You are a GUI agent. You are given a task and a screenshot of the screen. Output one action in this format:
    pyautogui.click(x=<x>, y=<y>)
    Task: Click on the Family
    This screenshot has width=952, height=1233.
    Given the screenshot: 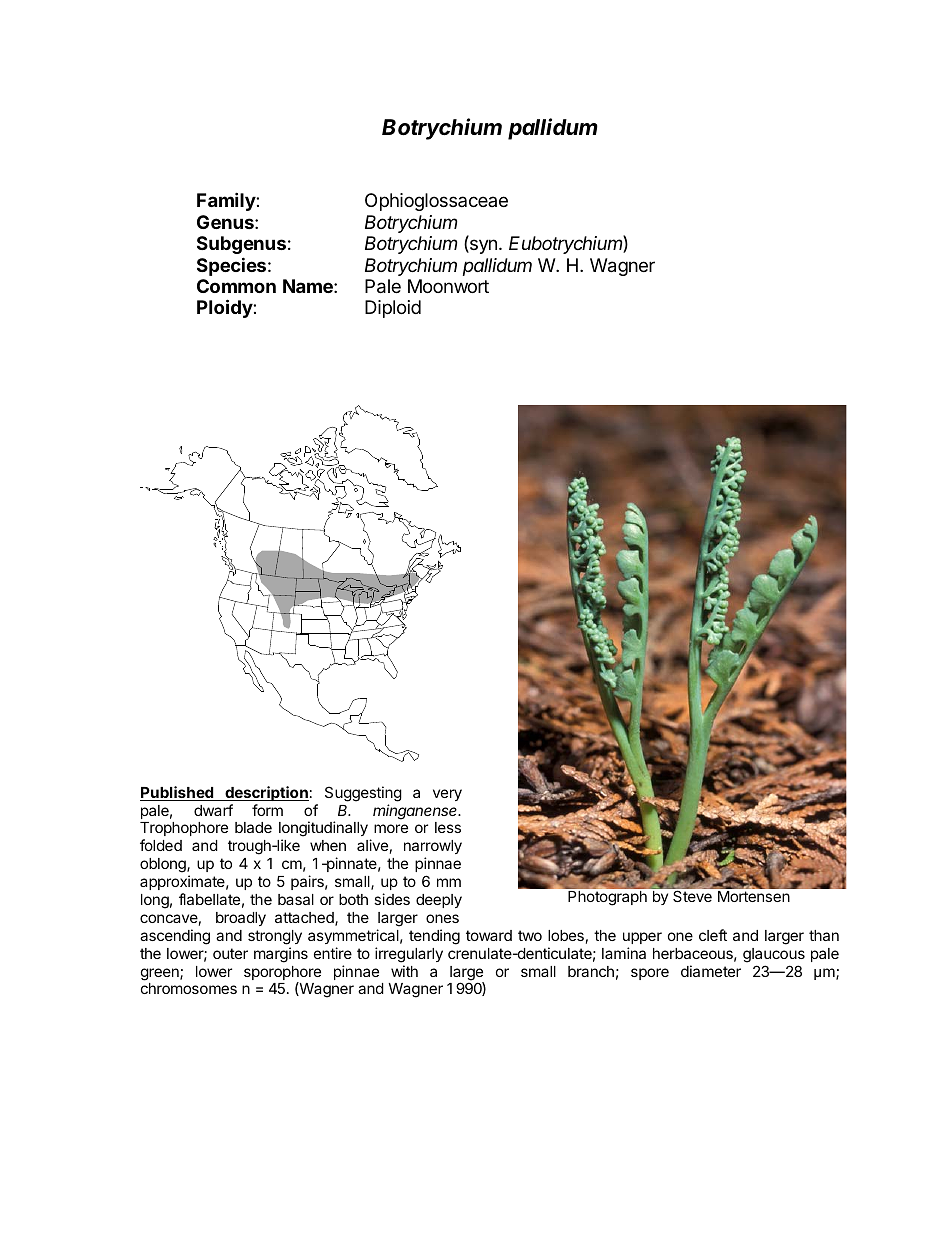 What is the action you would take?
    pyautogui.click(x=227, y=201)
